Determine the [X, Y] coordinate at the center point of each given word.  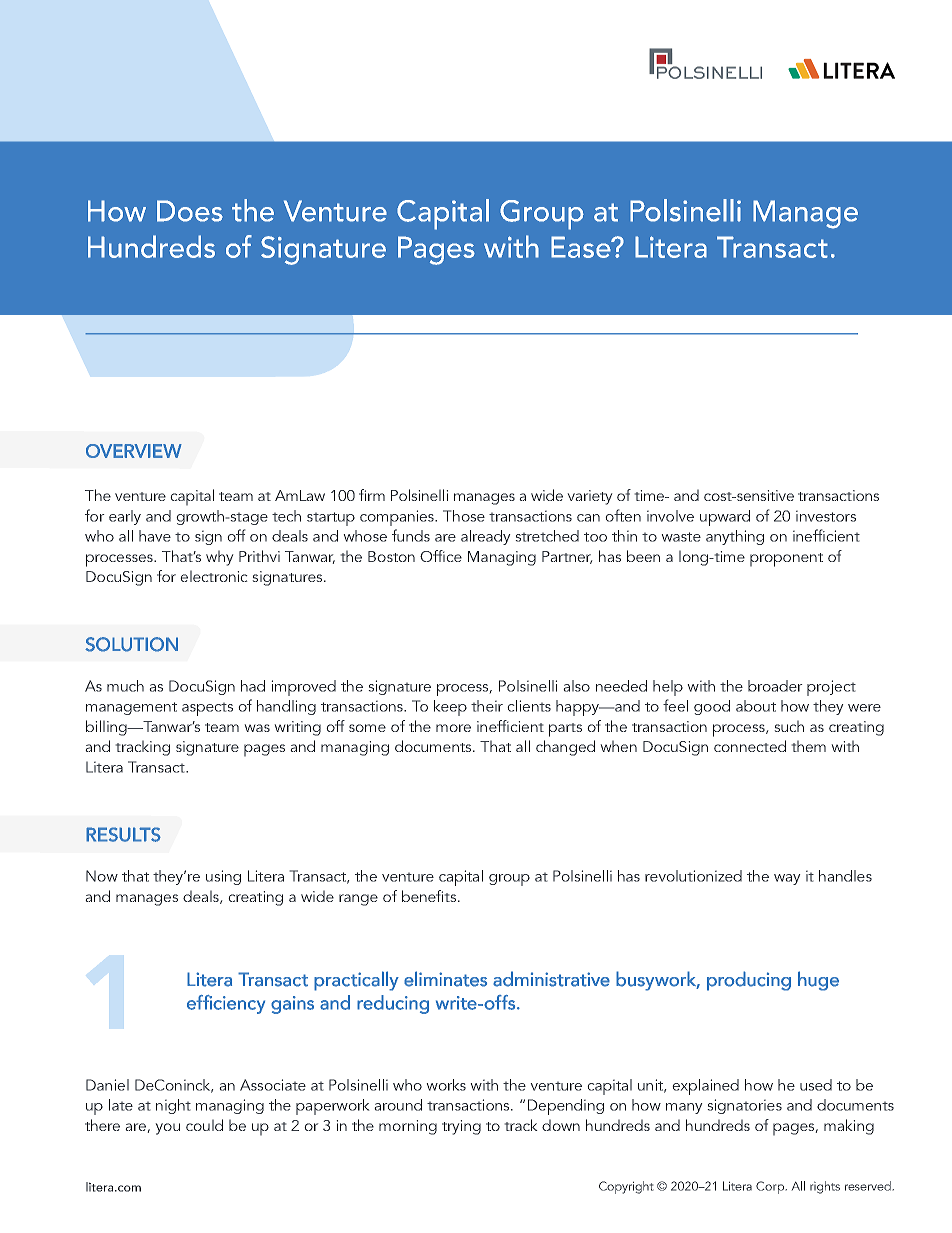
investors [826, 516]
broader [775, 686]
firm [372, 495]
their [487, 706]
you [167, 1129]
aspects [207, 709]
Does [190, 211]
